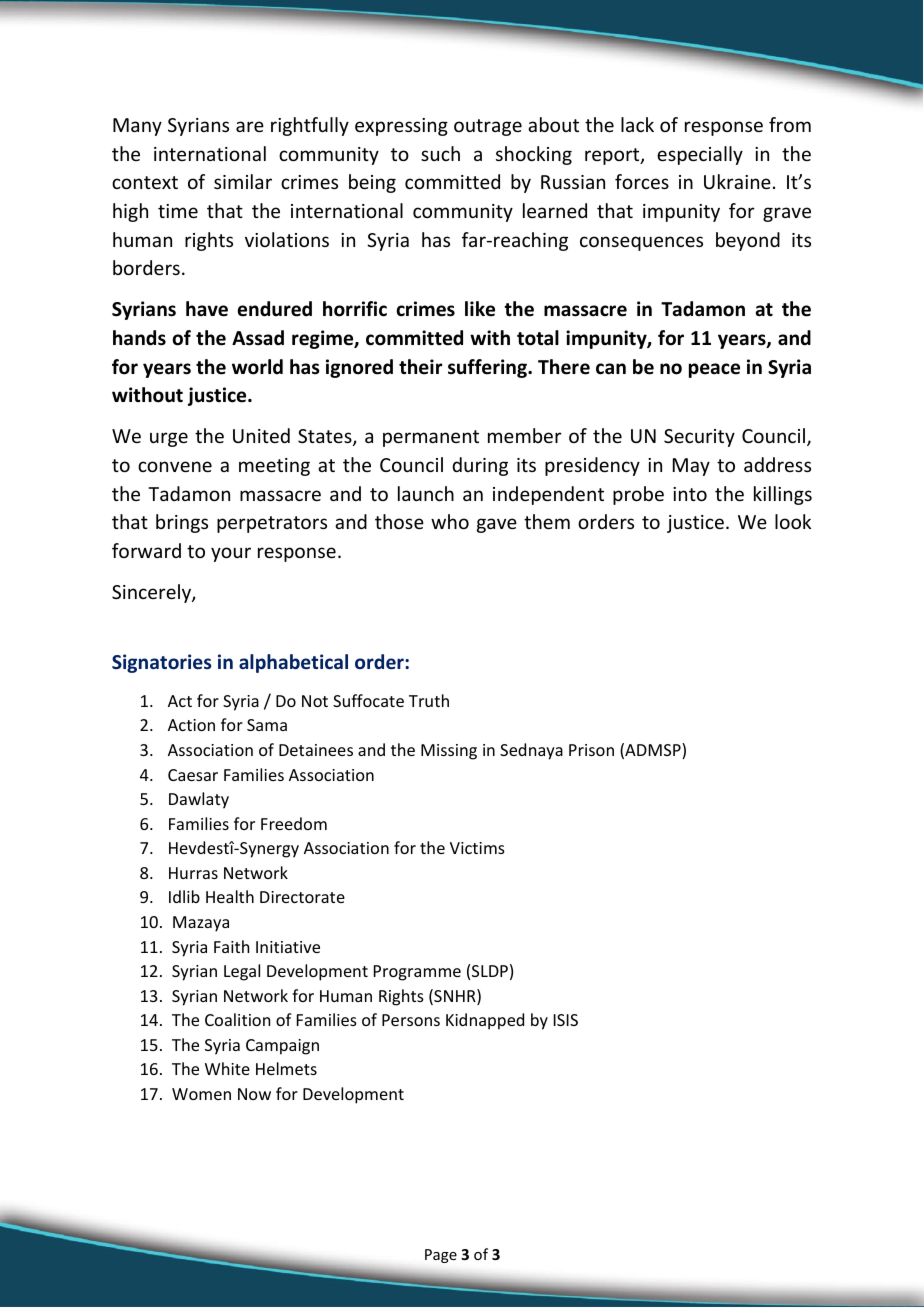 This page has width=924, height=1308. I want to click on Women, so click(201, 1094).
